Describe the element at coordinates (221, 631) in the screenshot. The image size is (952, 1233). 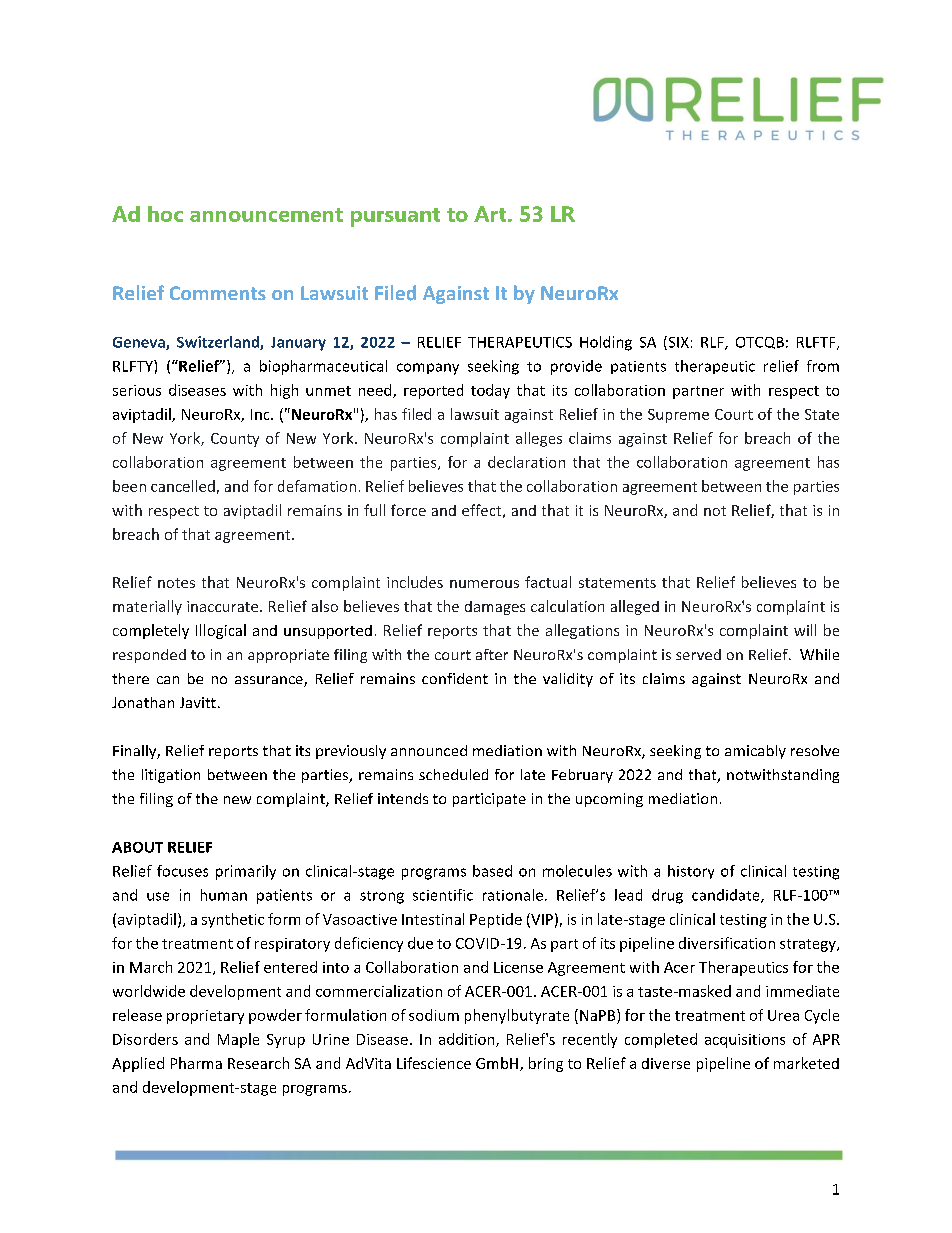
I see `Illogical` at that location.
